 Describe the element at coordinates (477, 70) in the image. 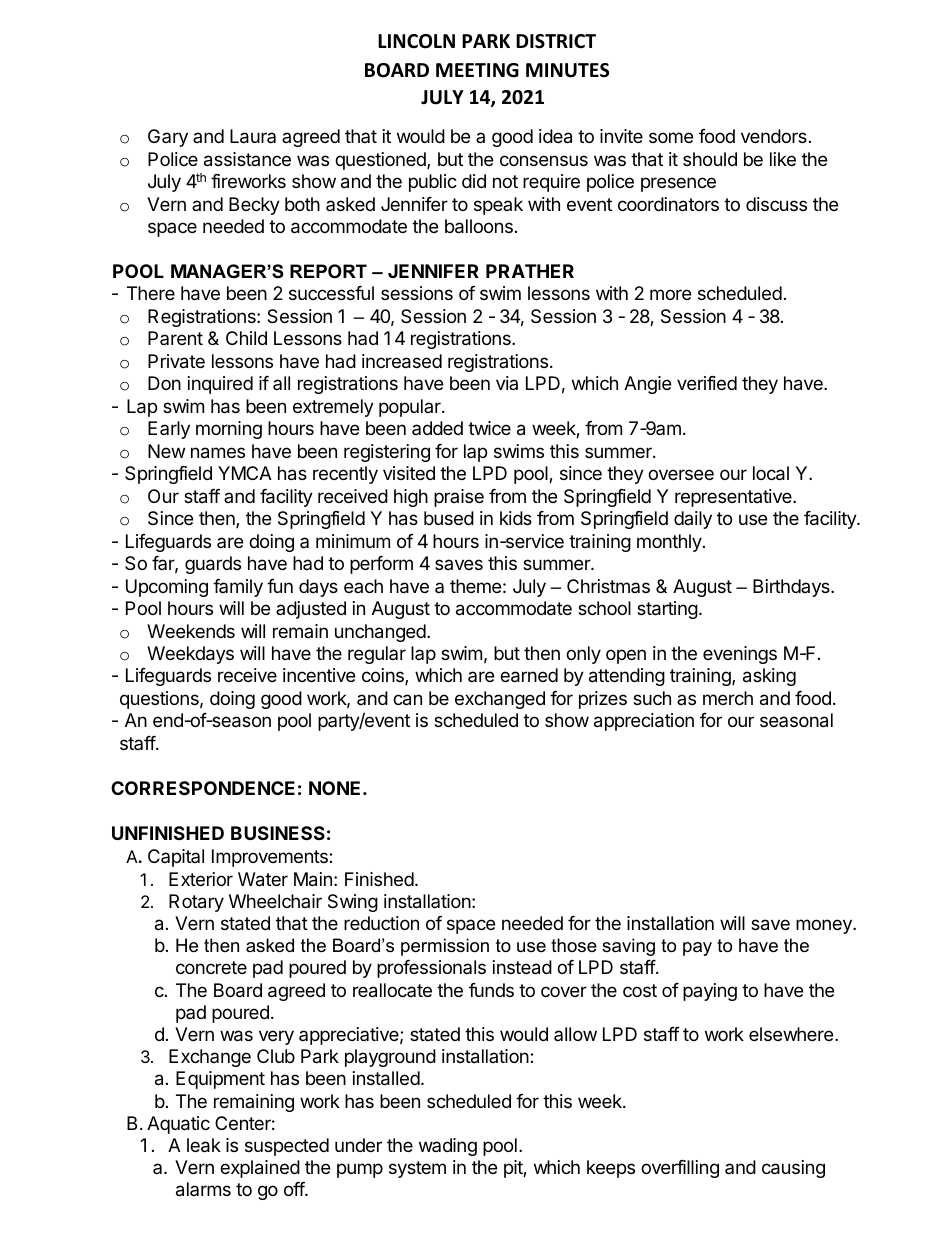

I see `MEETING` at that location.
